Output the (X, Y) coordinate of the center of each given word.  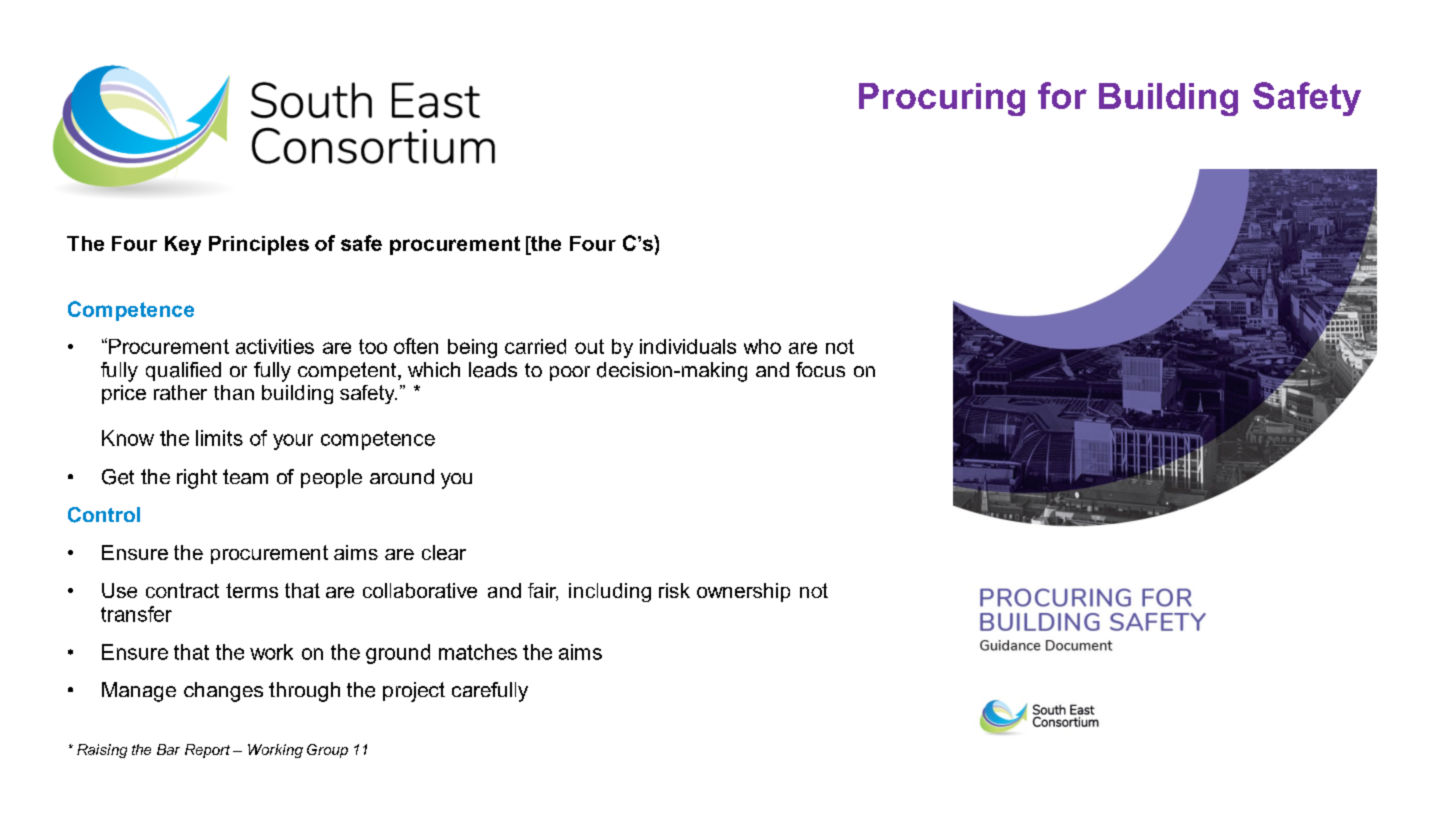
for (1062, 95)
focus (820, 369)
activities (275, 346)
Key (183, 245)
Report (207, 751)
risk (674, 590)
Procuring (942, 99)
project (414, 692)
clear (444, 552)
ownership (743, 592)
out (589, 346)
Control (104, 515)
